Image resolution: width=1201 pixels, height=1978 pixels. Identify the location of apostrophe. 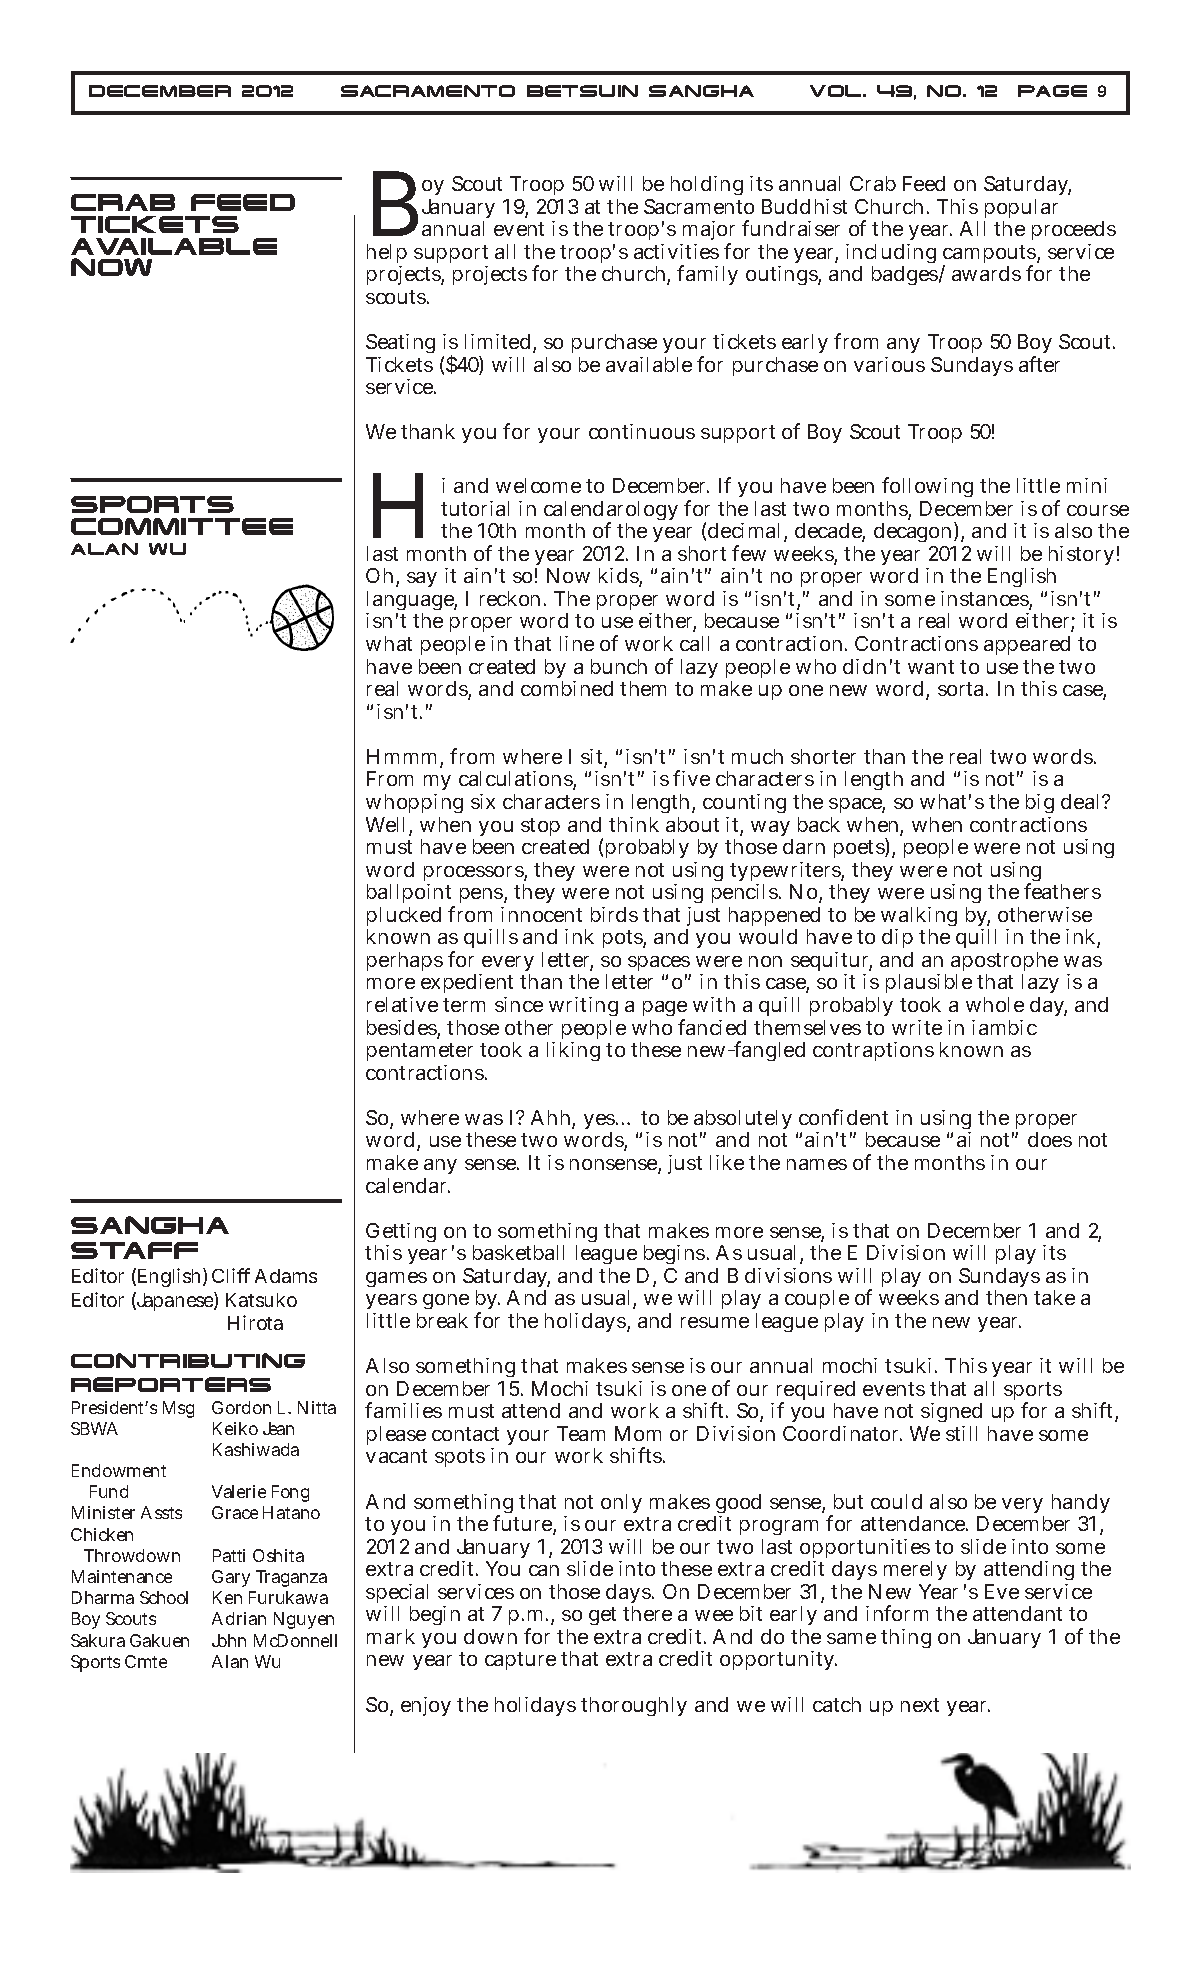
(1004, 963).
